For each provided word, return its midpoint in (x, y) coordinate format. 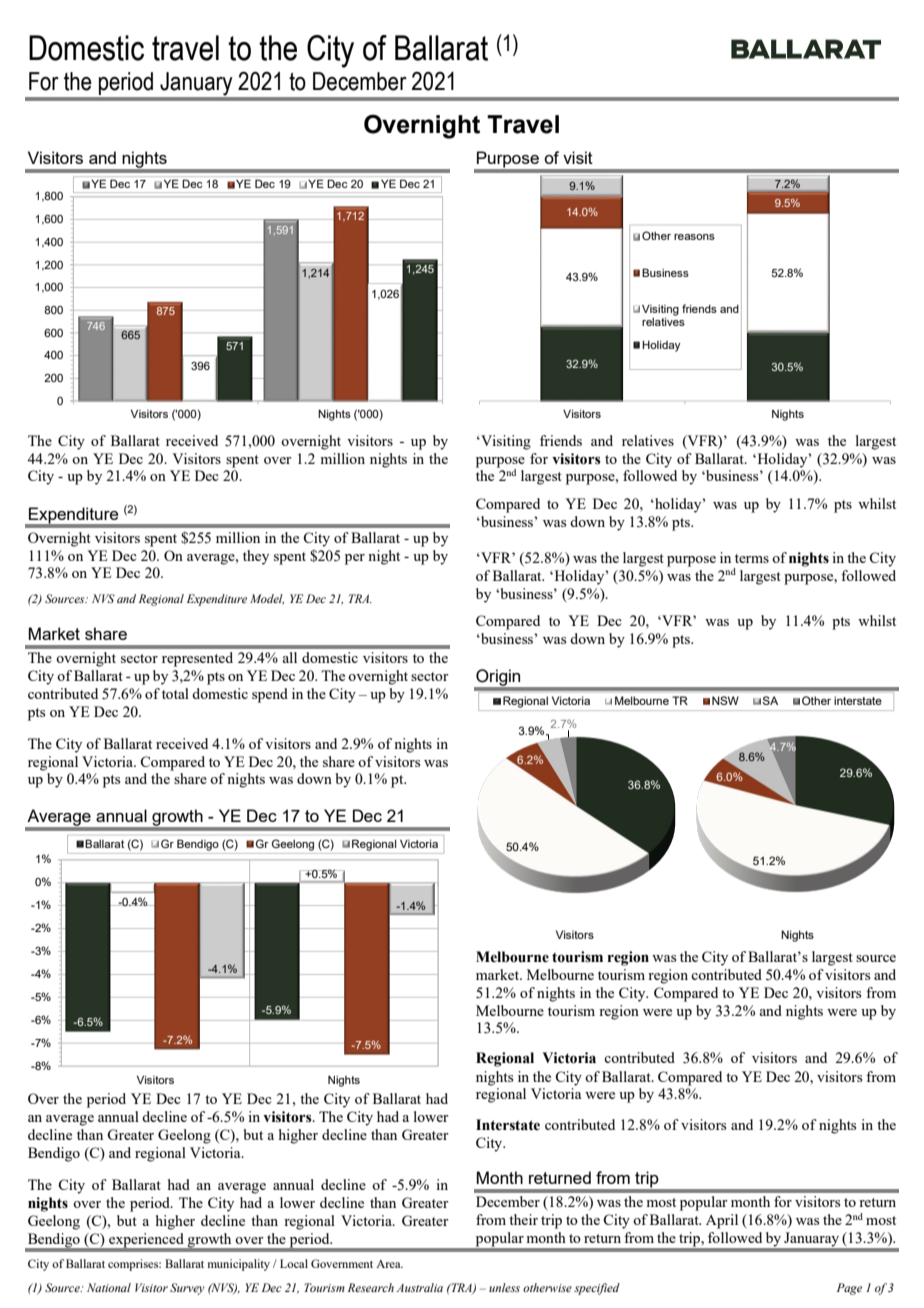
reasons (694, 237)
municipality (239, 1265)
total (175, 693)
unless (504, 1287)
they (256, 557)
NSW (725, 700)
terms (752, 558)
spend (270, 695)
